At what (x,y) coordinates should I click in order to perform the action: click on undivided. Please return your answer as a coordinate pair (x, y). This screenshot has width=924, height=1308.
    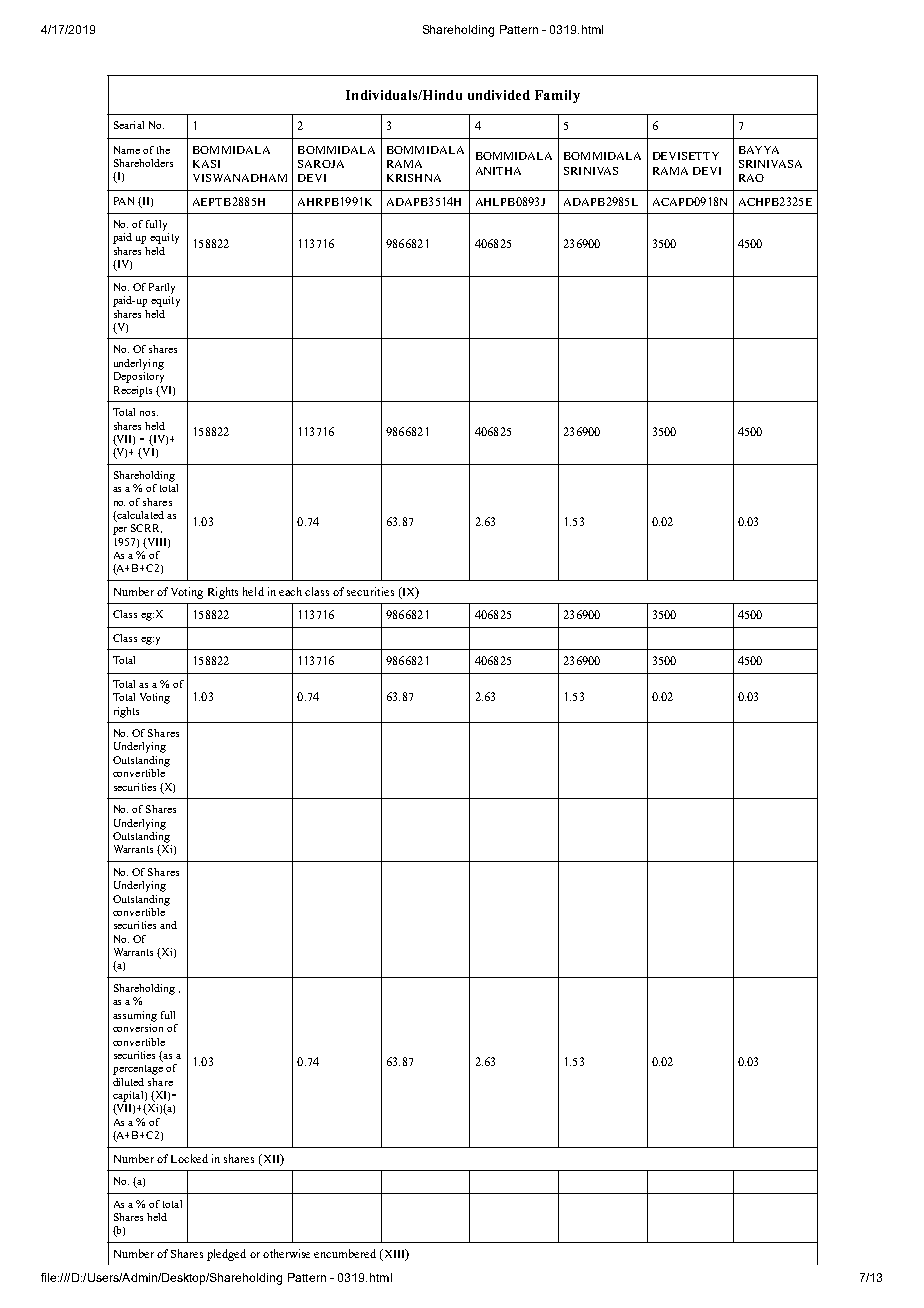
    Looking at the image, I should click on (499, 95).
